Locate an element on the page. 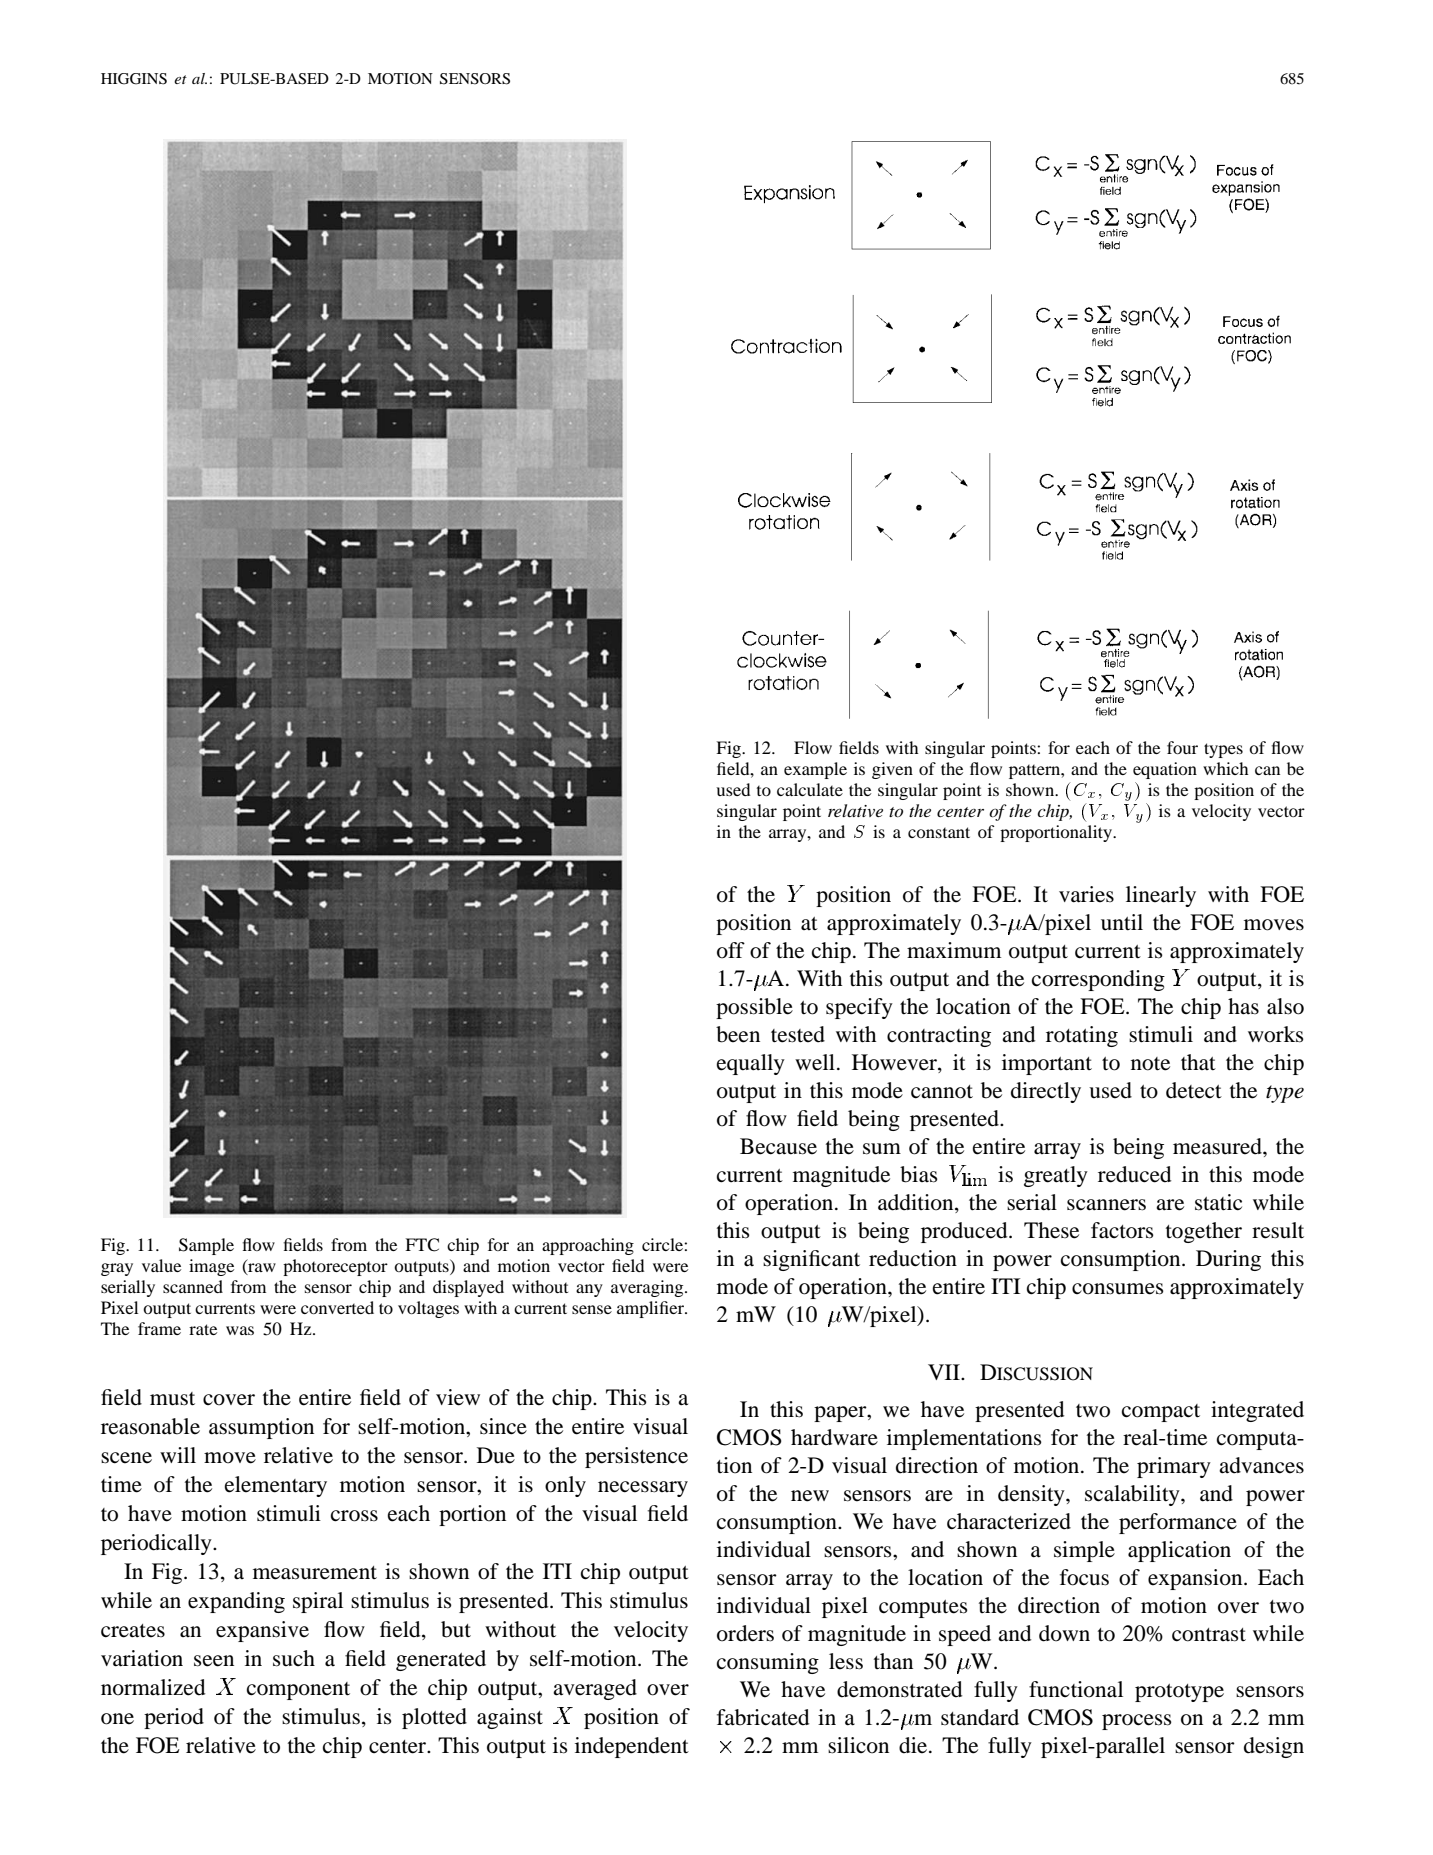 Image resolution: width=1433 pixels, height=1855 pixels. amplifier is located at coordinates (651, 1309).
